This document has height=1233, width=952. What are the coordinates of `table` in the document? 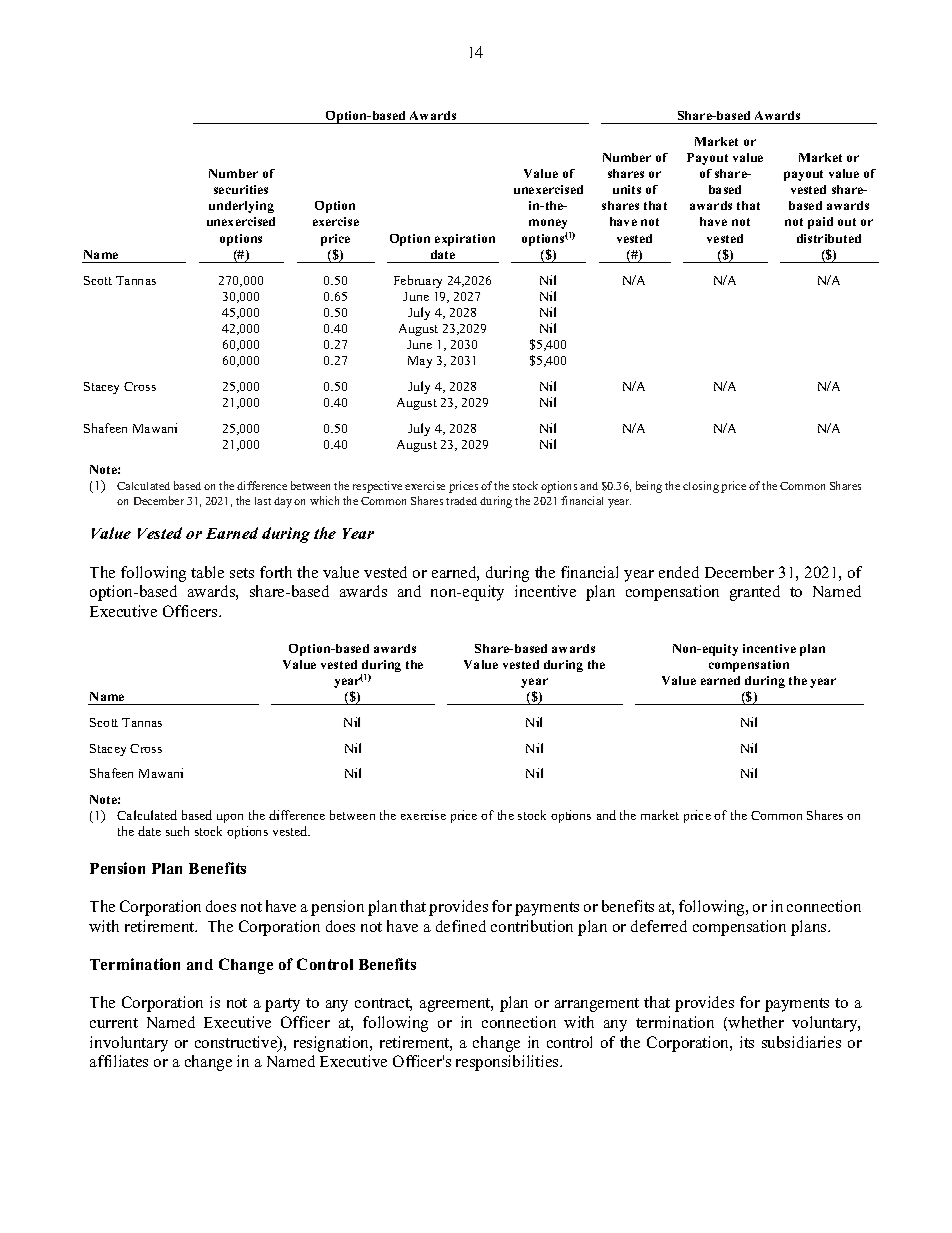 It's located at (207, 572).
